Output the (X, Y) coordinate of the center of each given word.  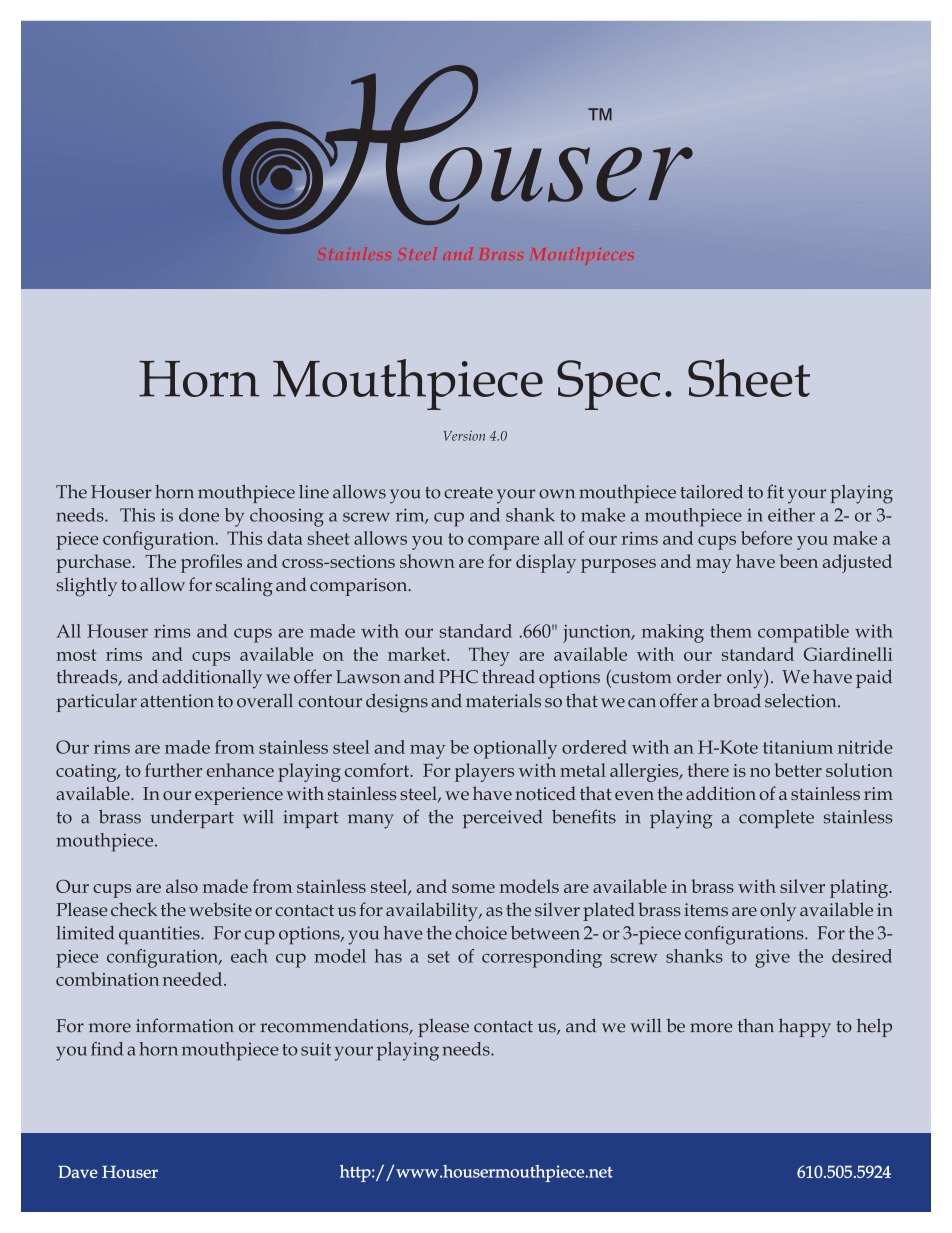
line (314, 492)
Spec (608, 385)
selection (802, 700)
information (185, 1025)
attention (177, 701)
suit (316, 1049)
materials (503, 700)
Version (464, 436)
